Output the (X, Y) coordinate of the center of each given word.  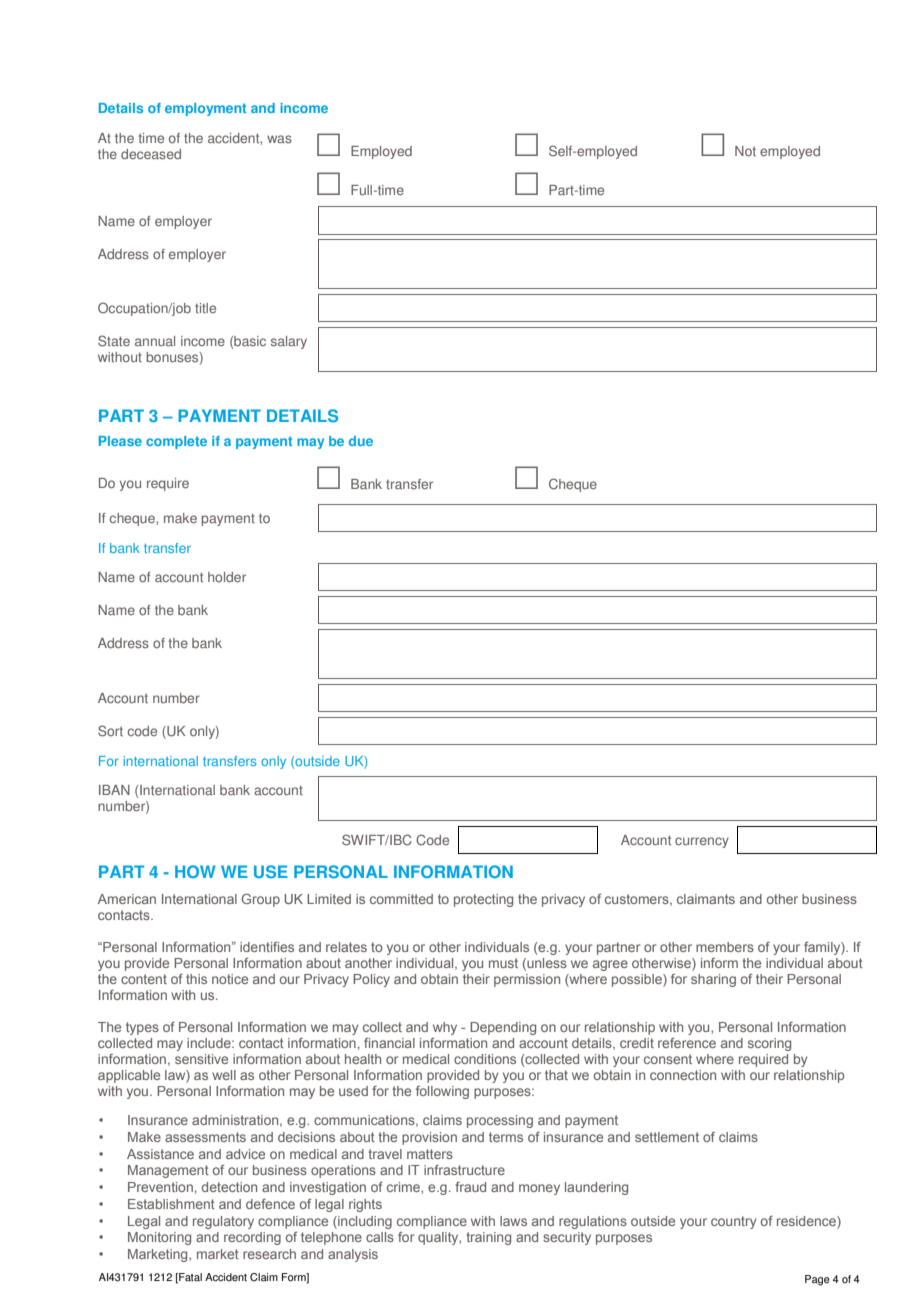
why (445, 1028)
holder (227, 577)
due (361, 441)
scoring (769, 1044)
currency (702, 842)
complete (176, 442)
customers (638, 900)
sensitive (201, 1059)
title (205, 308)
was (279, 139)
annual (155, 341)
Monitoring (159, 1238)
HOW (195, 871)
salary (289, 342)
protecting (483, 900)
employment (205, 109)
